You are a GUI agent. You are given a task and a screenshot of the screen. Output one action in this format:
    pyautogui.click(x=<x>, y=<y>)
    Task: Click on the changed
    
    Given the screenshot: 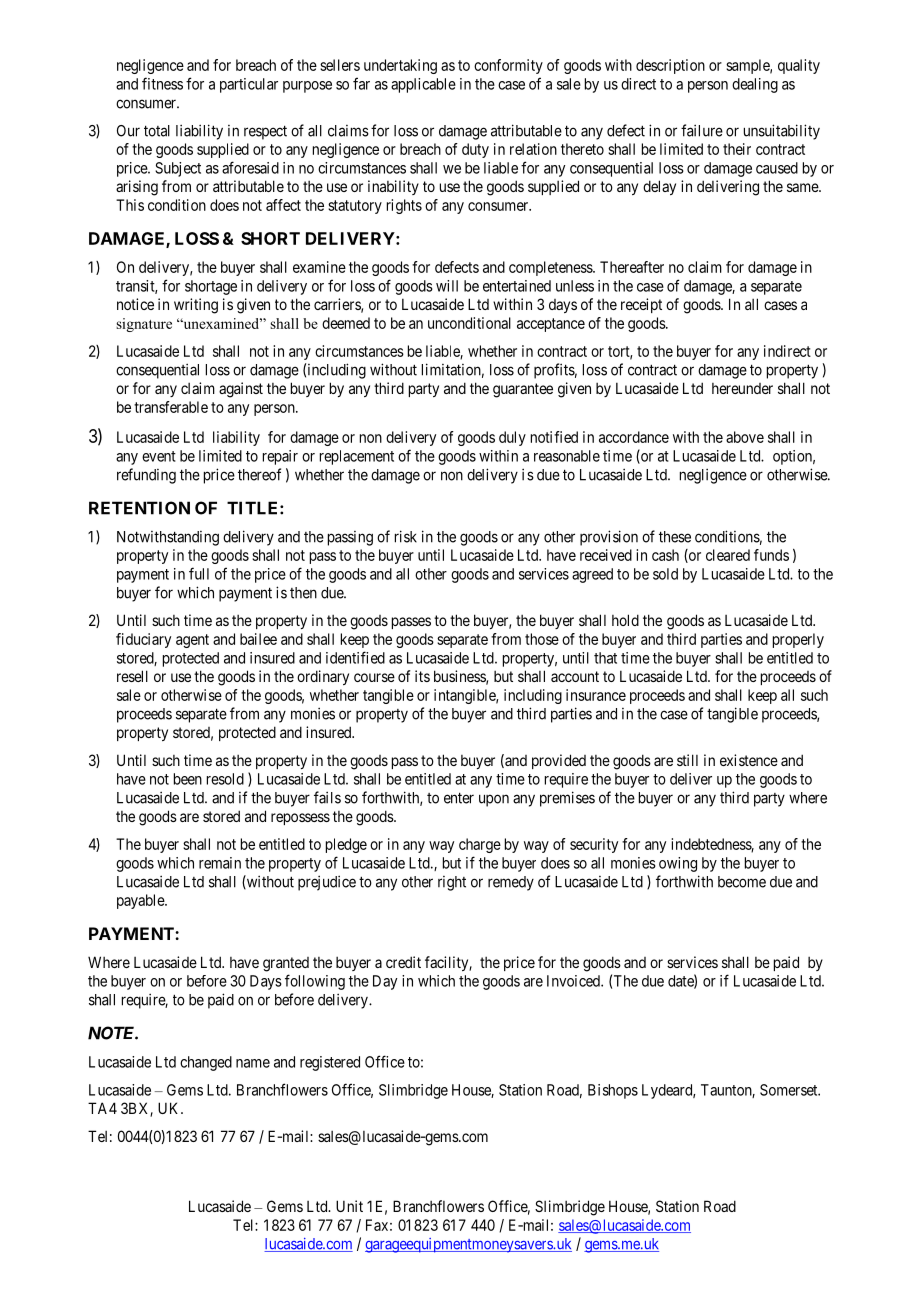 What is the action you would take?
    pyautogui.click(x=206, y=1063)
